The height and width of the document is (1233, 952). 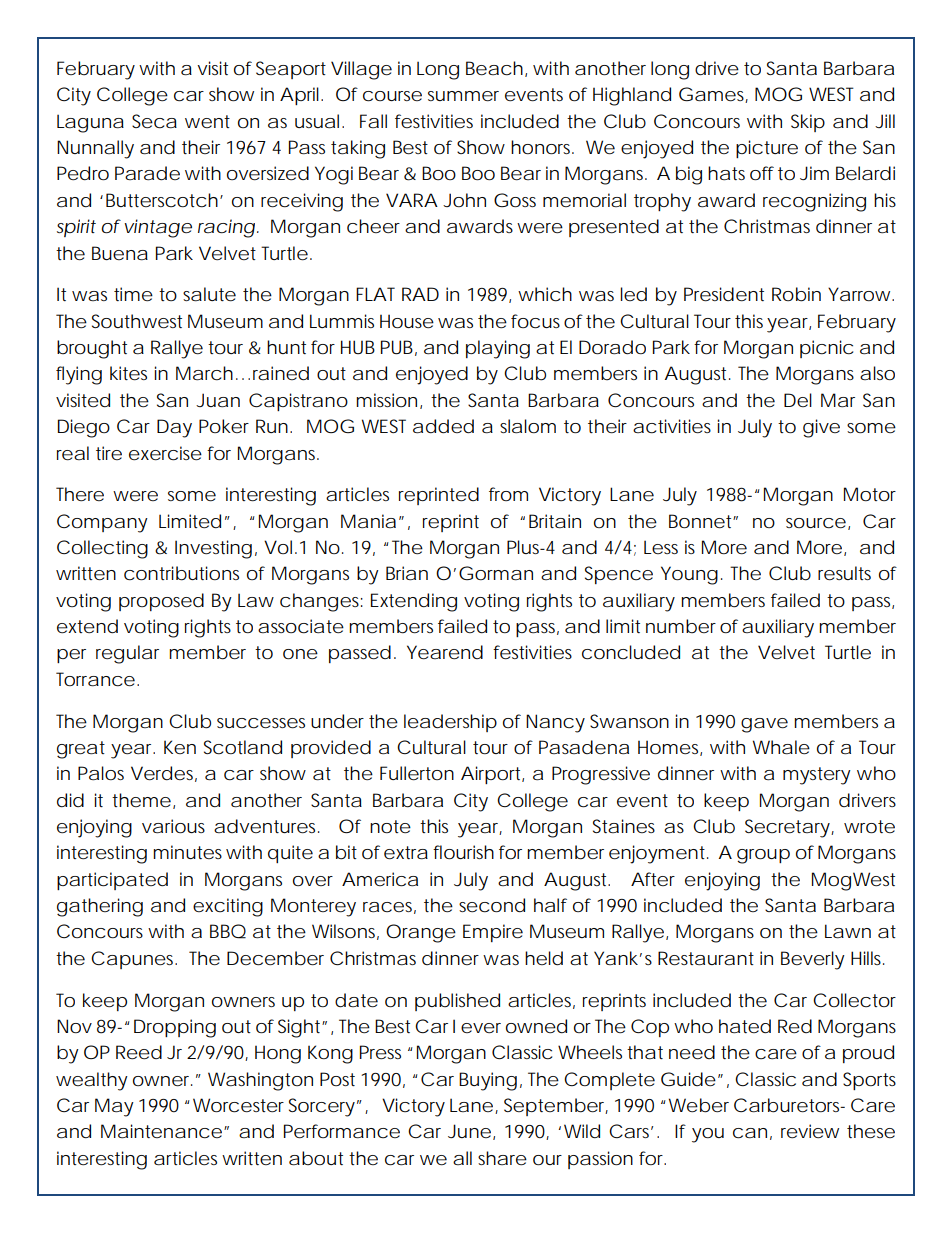 What do you see at coordinates (238, 1105) in the document?
I see `Worcester` at bounding box center [238, 1105].
